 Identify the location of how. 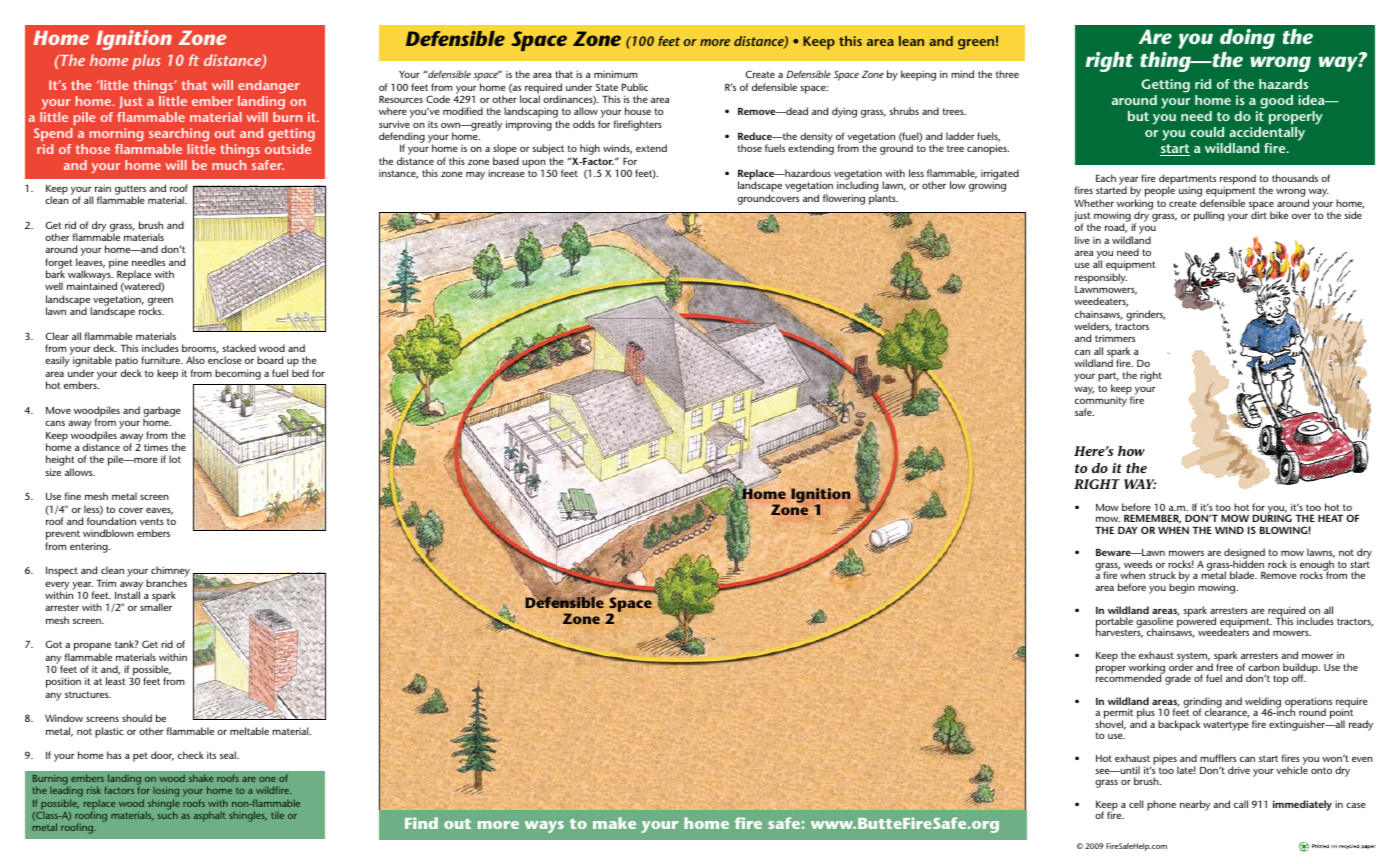
(1131, 451).
